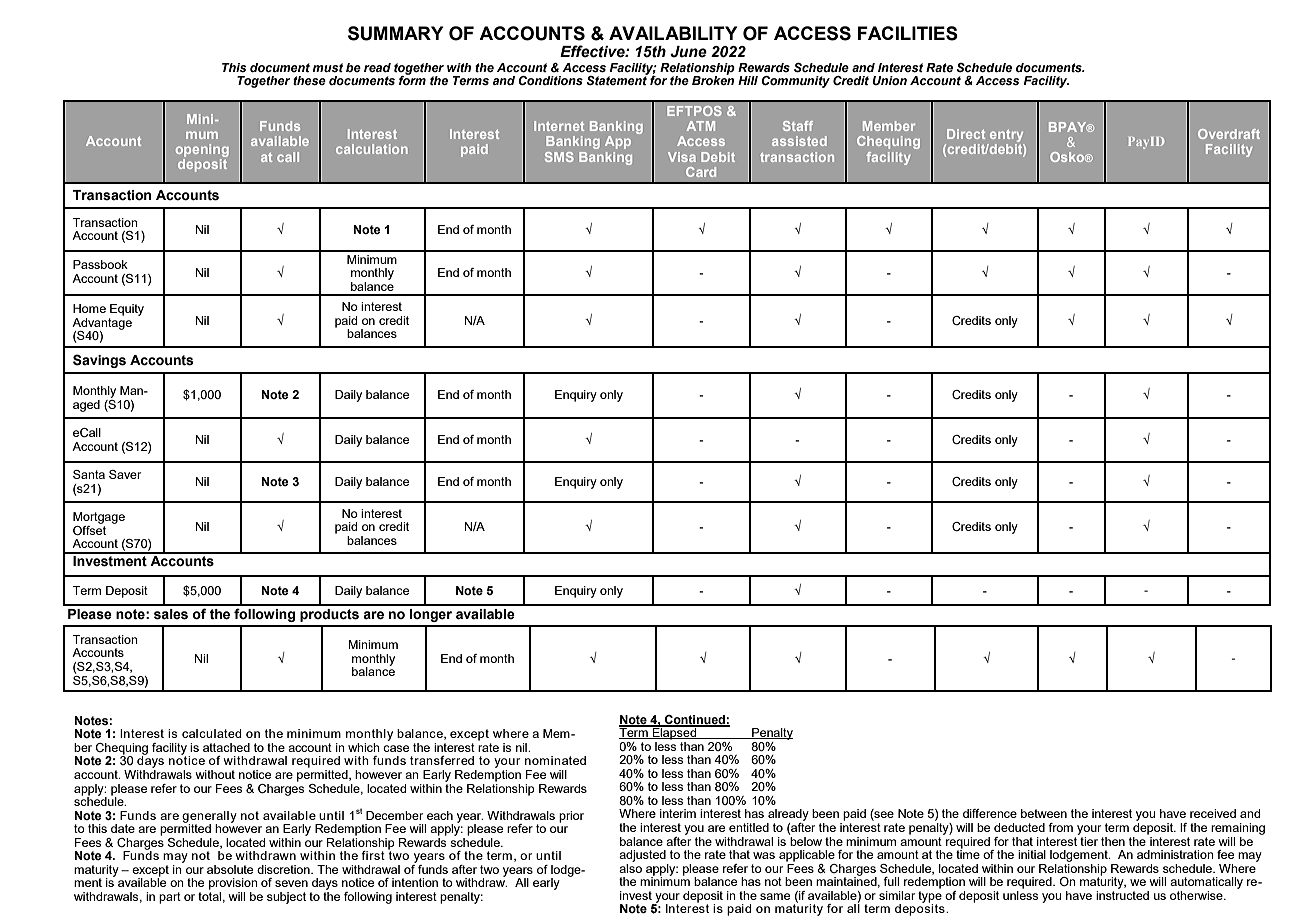 The width and height of the screenshot is (1308, 924). What do you see at coordinates (440, 815) in the screenshot?
I see `each` at bounding box center [440, 815].
